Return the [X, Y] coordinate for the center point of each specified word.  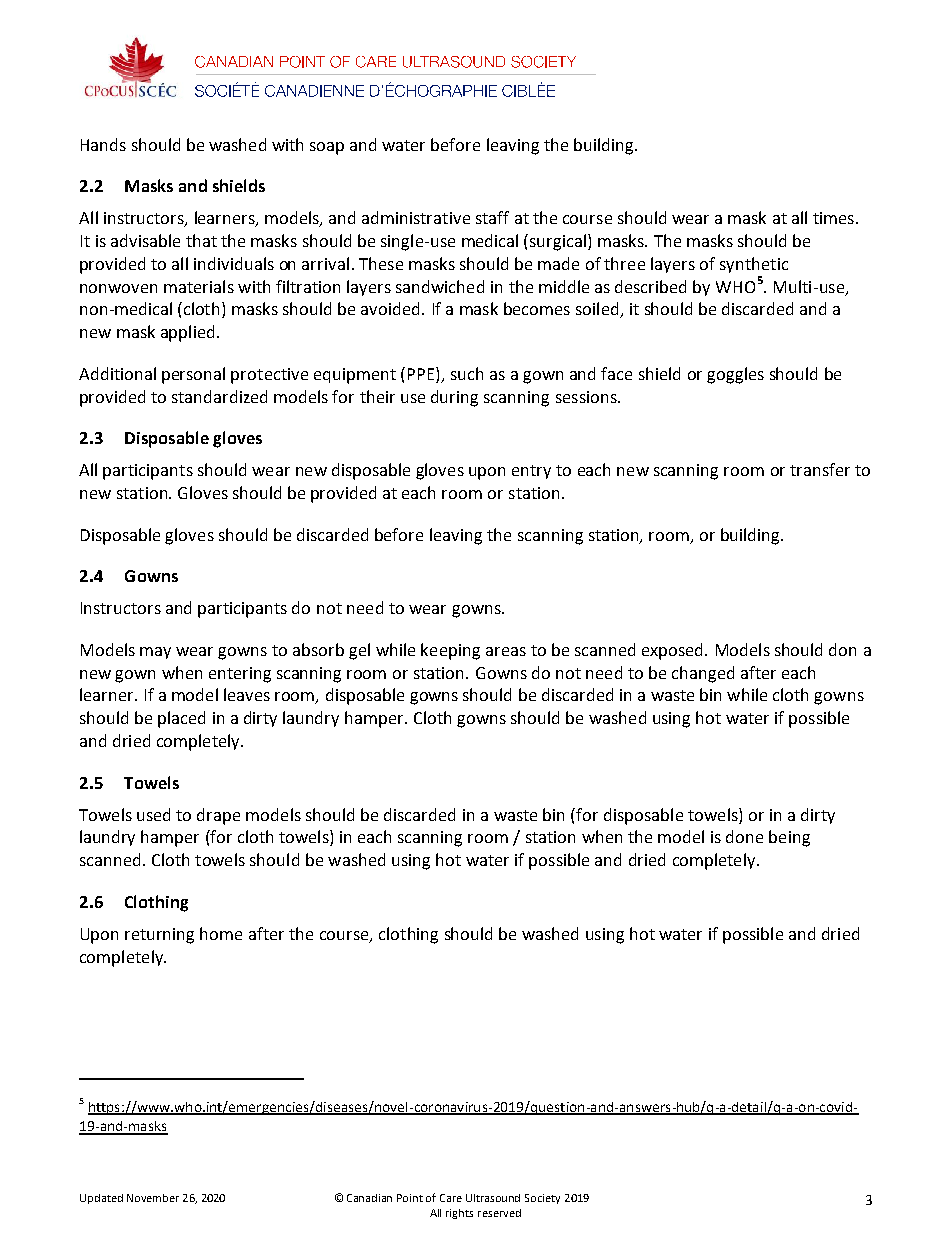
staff [492, 217]
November [153, 1198]
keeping [450, 651]
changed [703, 674]
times [833, 218]
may [155, 653]
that [201, 240]
